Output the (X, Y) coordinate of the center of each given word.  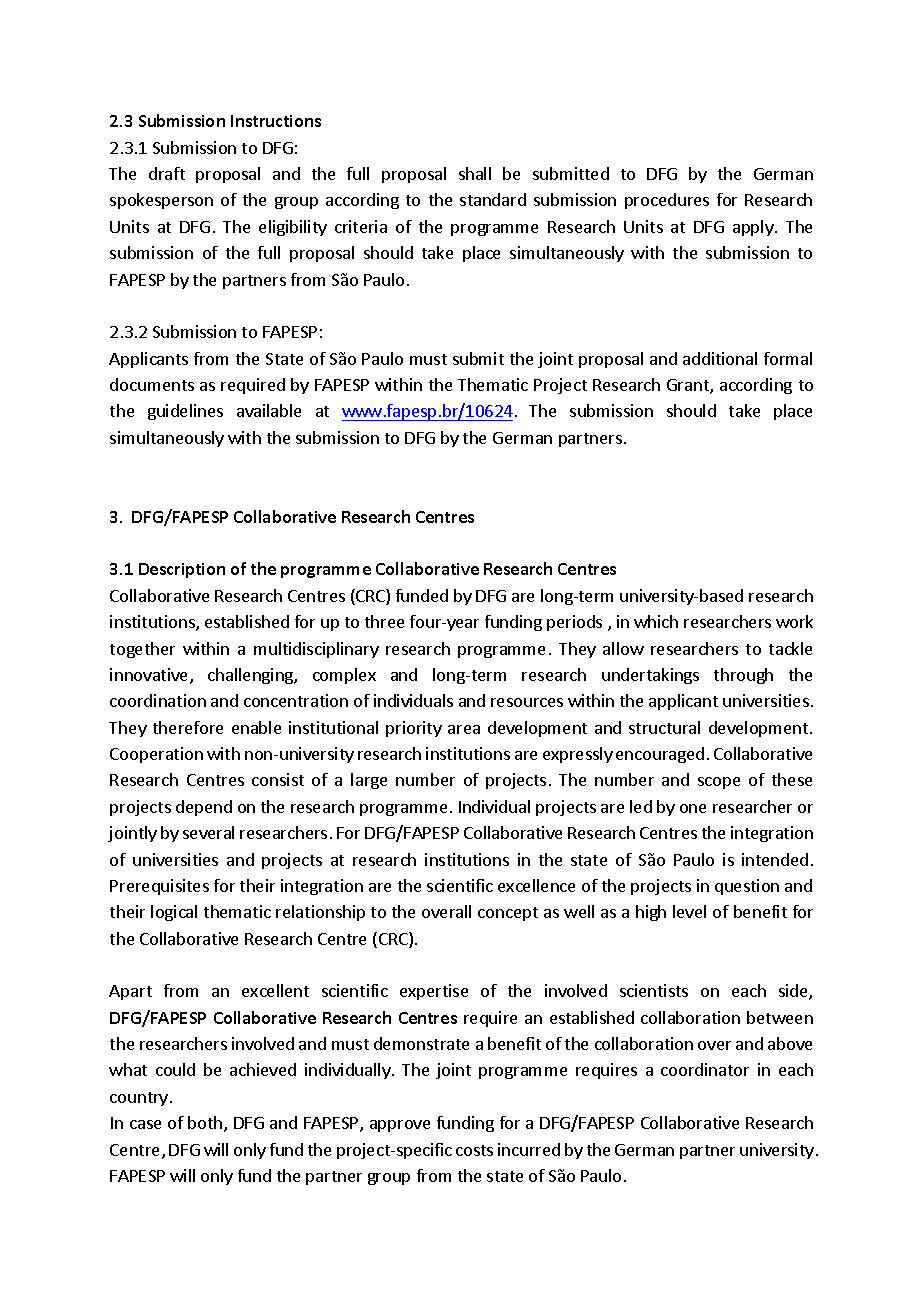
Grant (689, 386)
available (269, 410)
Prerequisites (159, 887)
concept (508, 914)
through (743, 676)
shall (475, 173)
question (747, 887)
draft (167, 173)
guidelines (185, 412)
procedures (667, 201)
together (142, 650)
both (206, 1124)
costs (474, 1150)
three (384, 621)
